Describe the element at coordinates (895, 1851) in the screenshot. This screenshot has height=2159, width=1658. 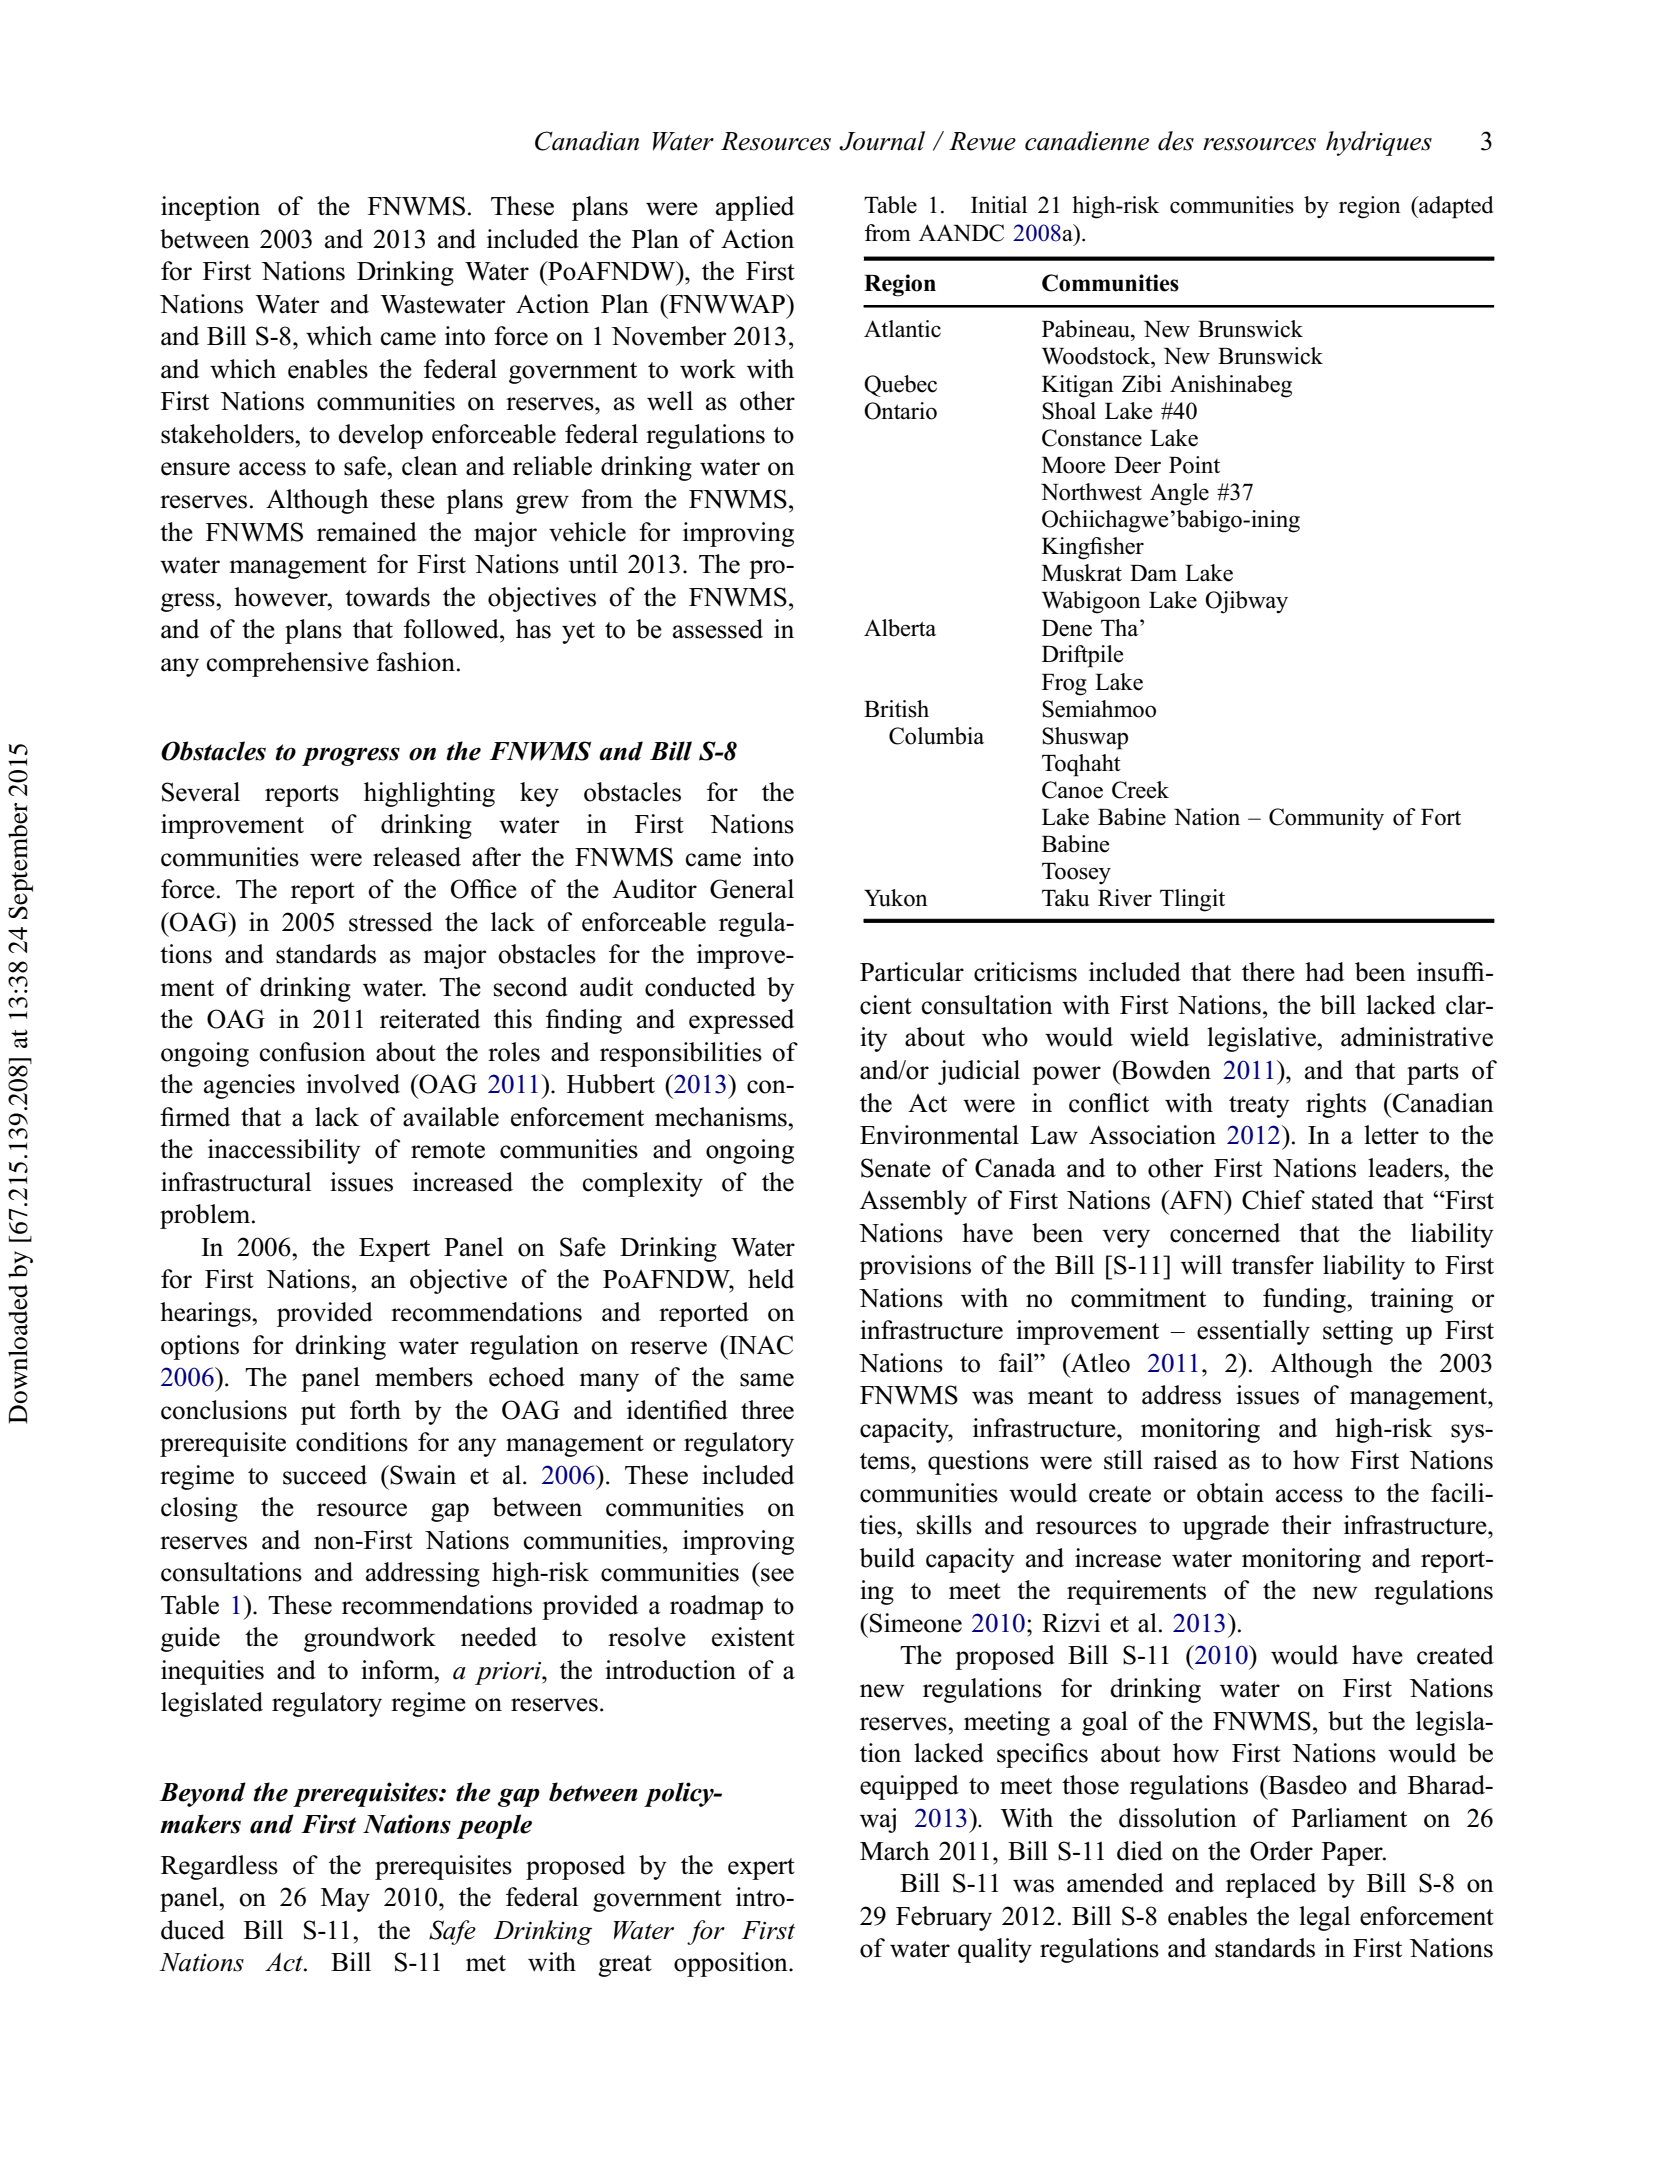
I see `March` at that location.
